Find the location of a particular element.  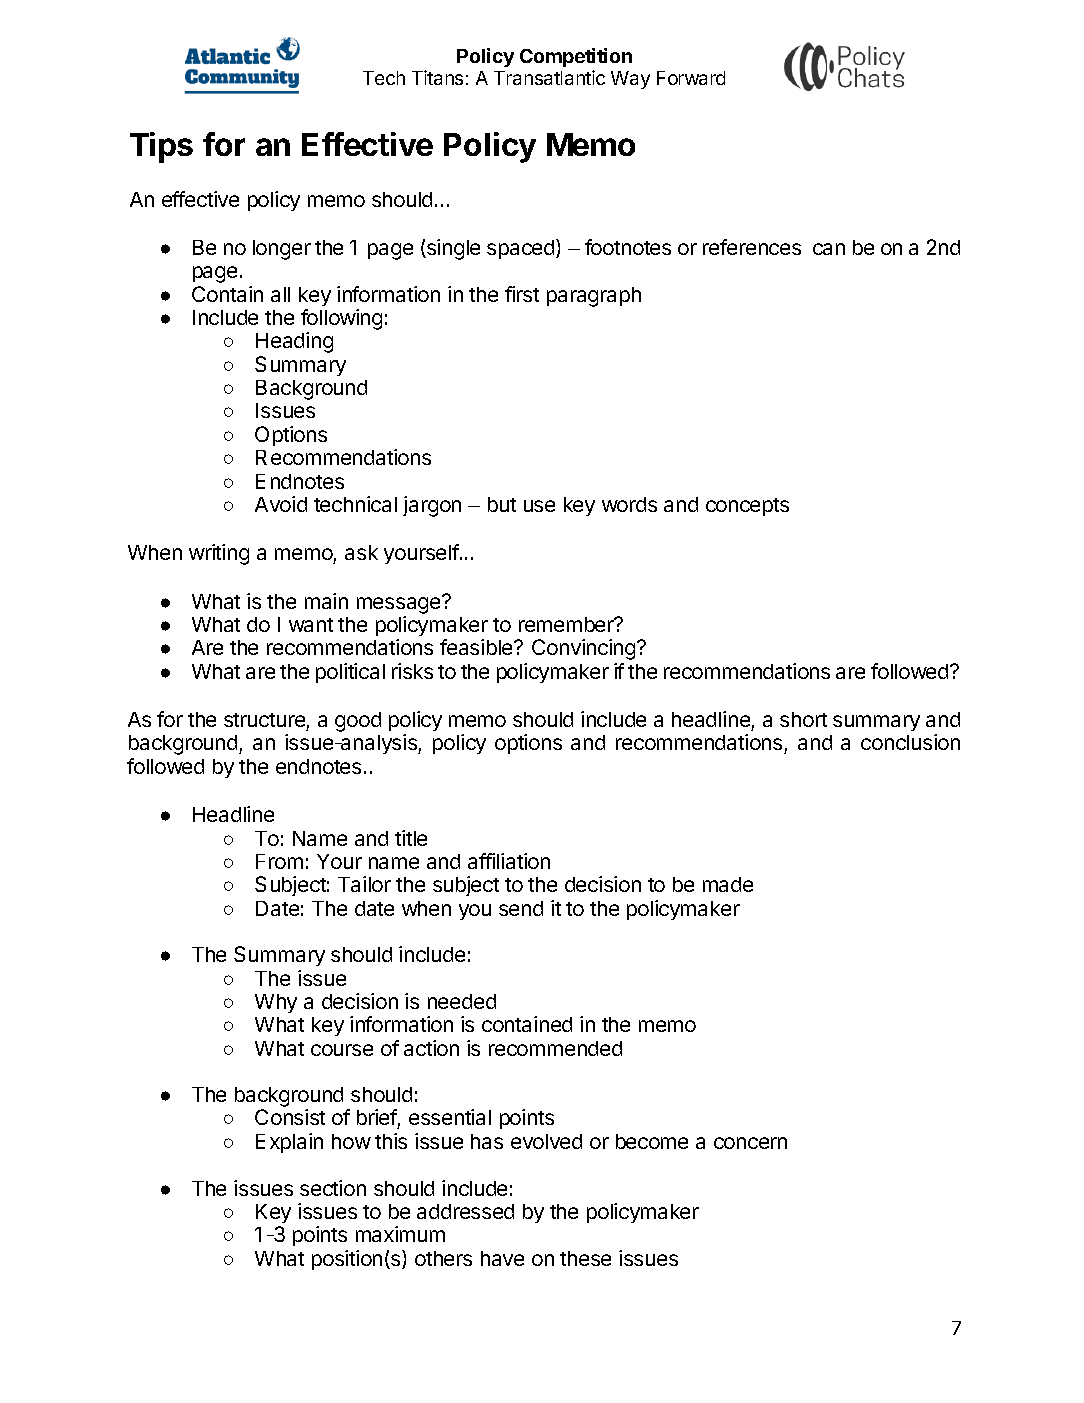

made is located at coordinates (728, 884).
